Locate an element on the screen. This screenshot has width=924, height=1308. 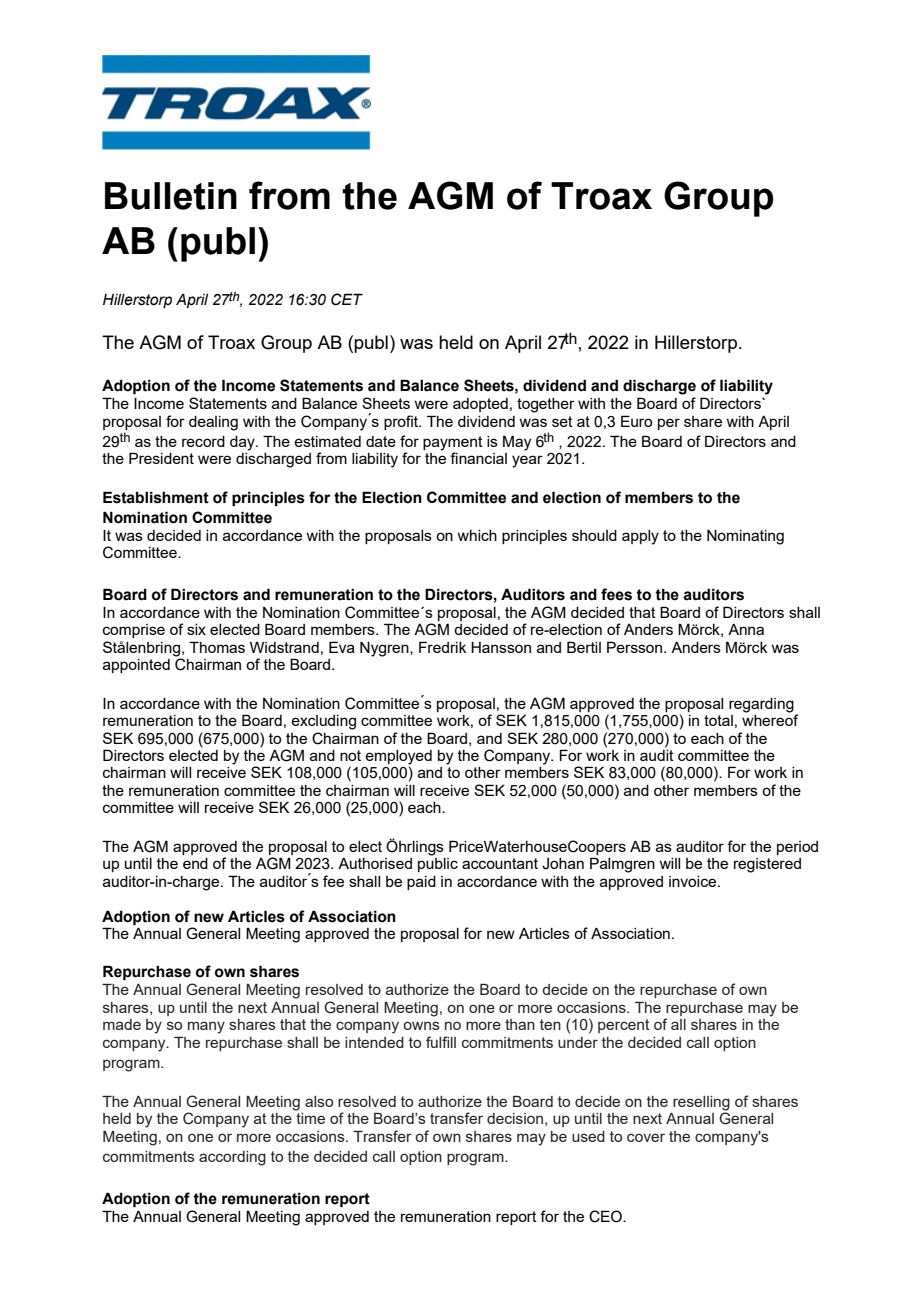
according is located at coordinates (232, 1158).
